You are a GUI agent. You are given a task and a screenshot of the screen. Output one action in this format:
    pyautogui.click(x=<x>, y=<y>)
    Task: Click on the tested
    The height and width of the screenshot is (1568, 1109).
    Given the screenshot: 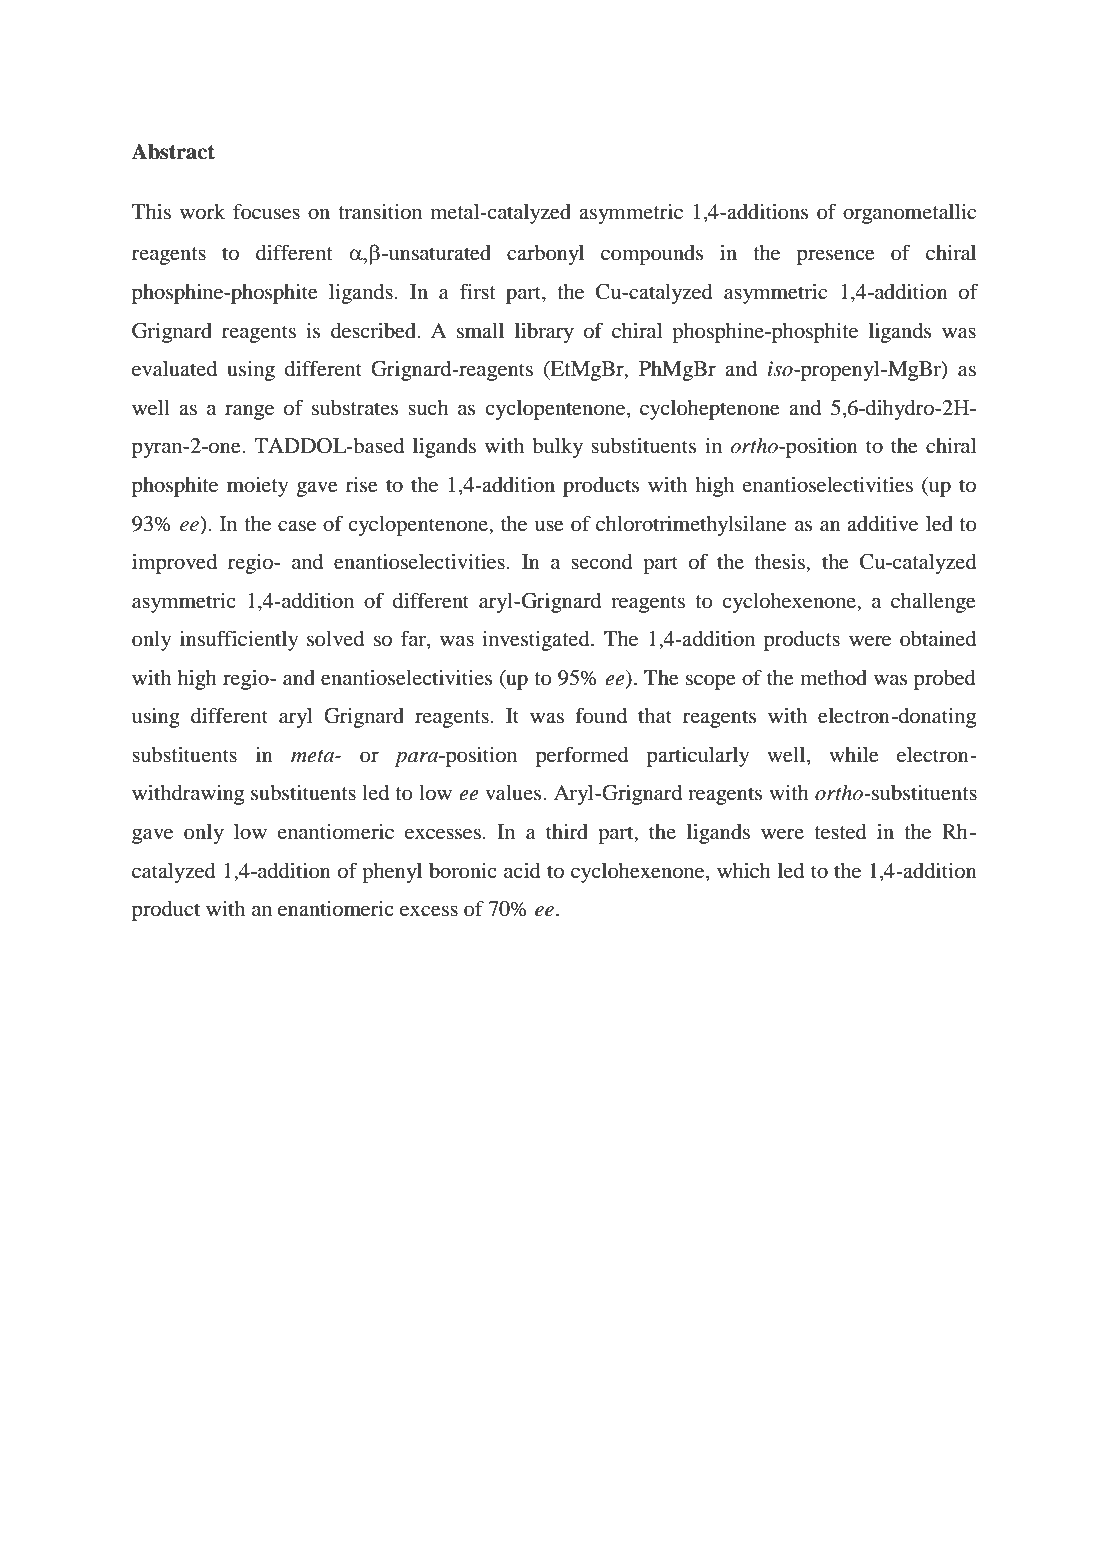 What is the action you would take?
    pyautogui.click(x=840, y=832)
